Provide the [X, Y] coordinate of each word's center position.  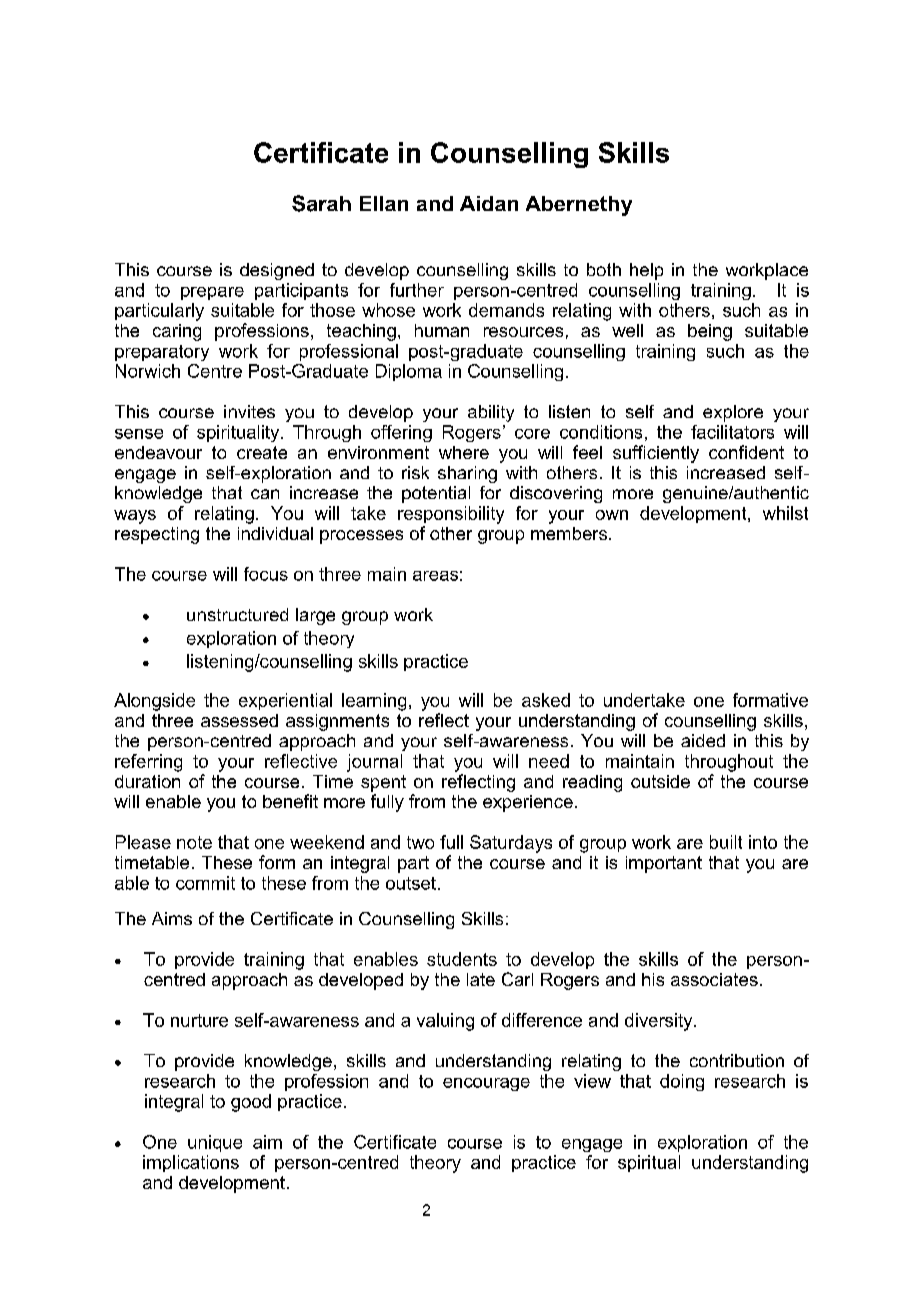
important [664, 864]
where [464, 452]
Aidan [489, 203]
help [646, 271]
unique [215, 1143]
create [262, 452]
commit [205, 883]
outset [411, 883]
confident [746, 452]
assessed [239, 720]
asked [546, 700]
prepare [212, 293]
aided [703, 740]
